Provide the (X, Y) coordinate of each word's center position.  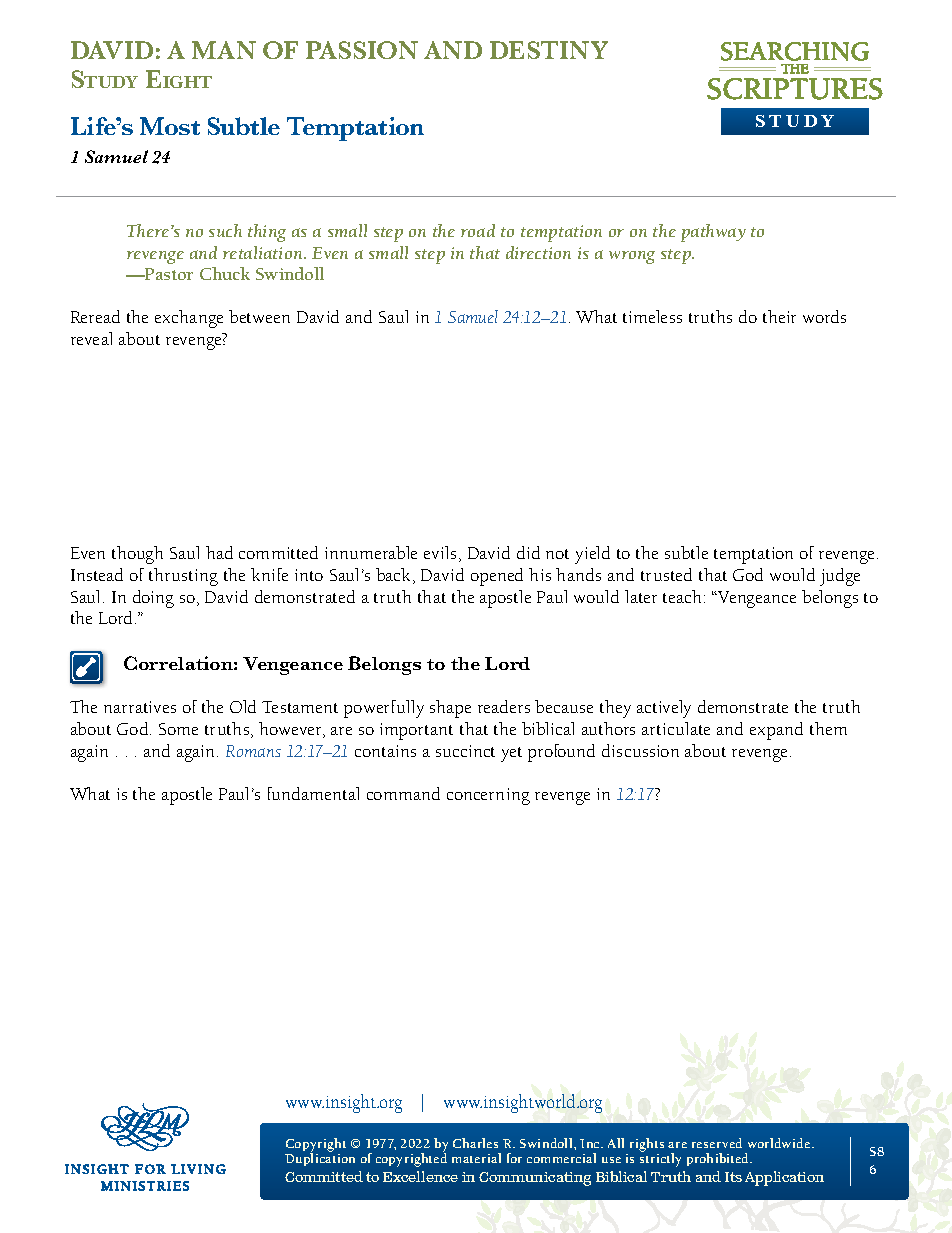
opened (497, 577)
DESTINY (549, 50)
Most (170, 126)
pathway (713, 233)
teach (682, 596)
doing (153, 599)
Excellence (420, 1176)
